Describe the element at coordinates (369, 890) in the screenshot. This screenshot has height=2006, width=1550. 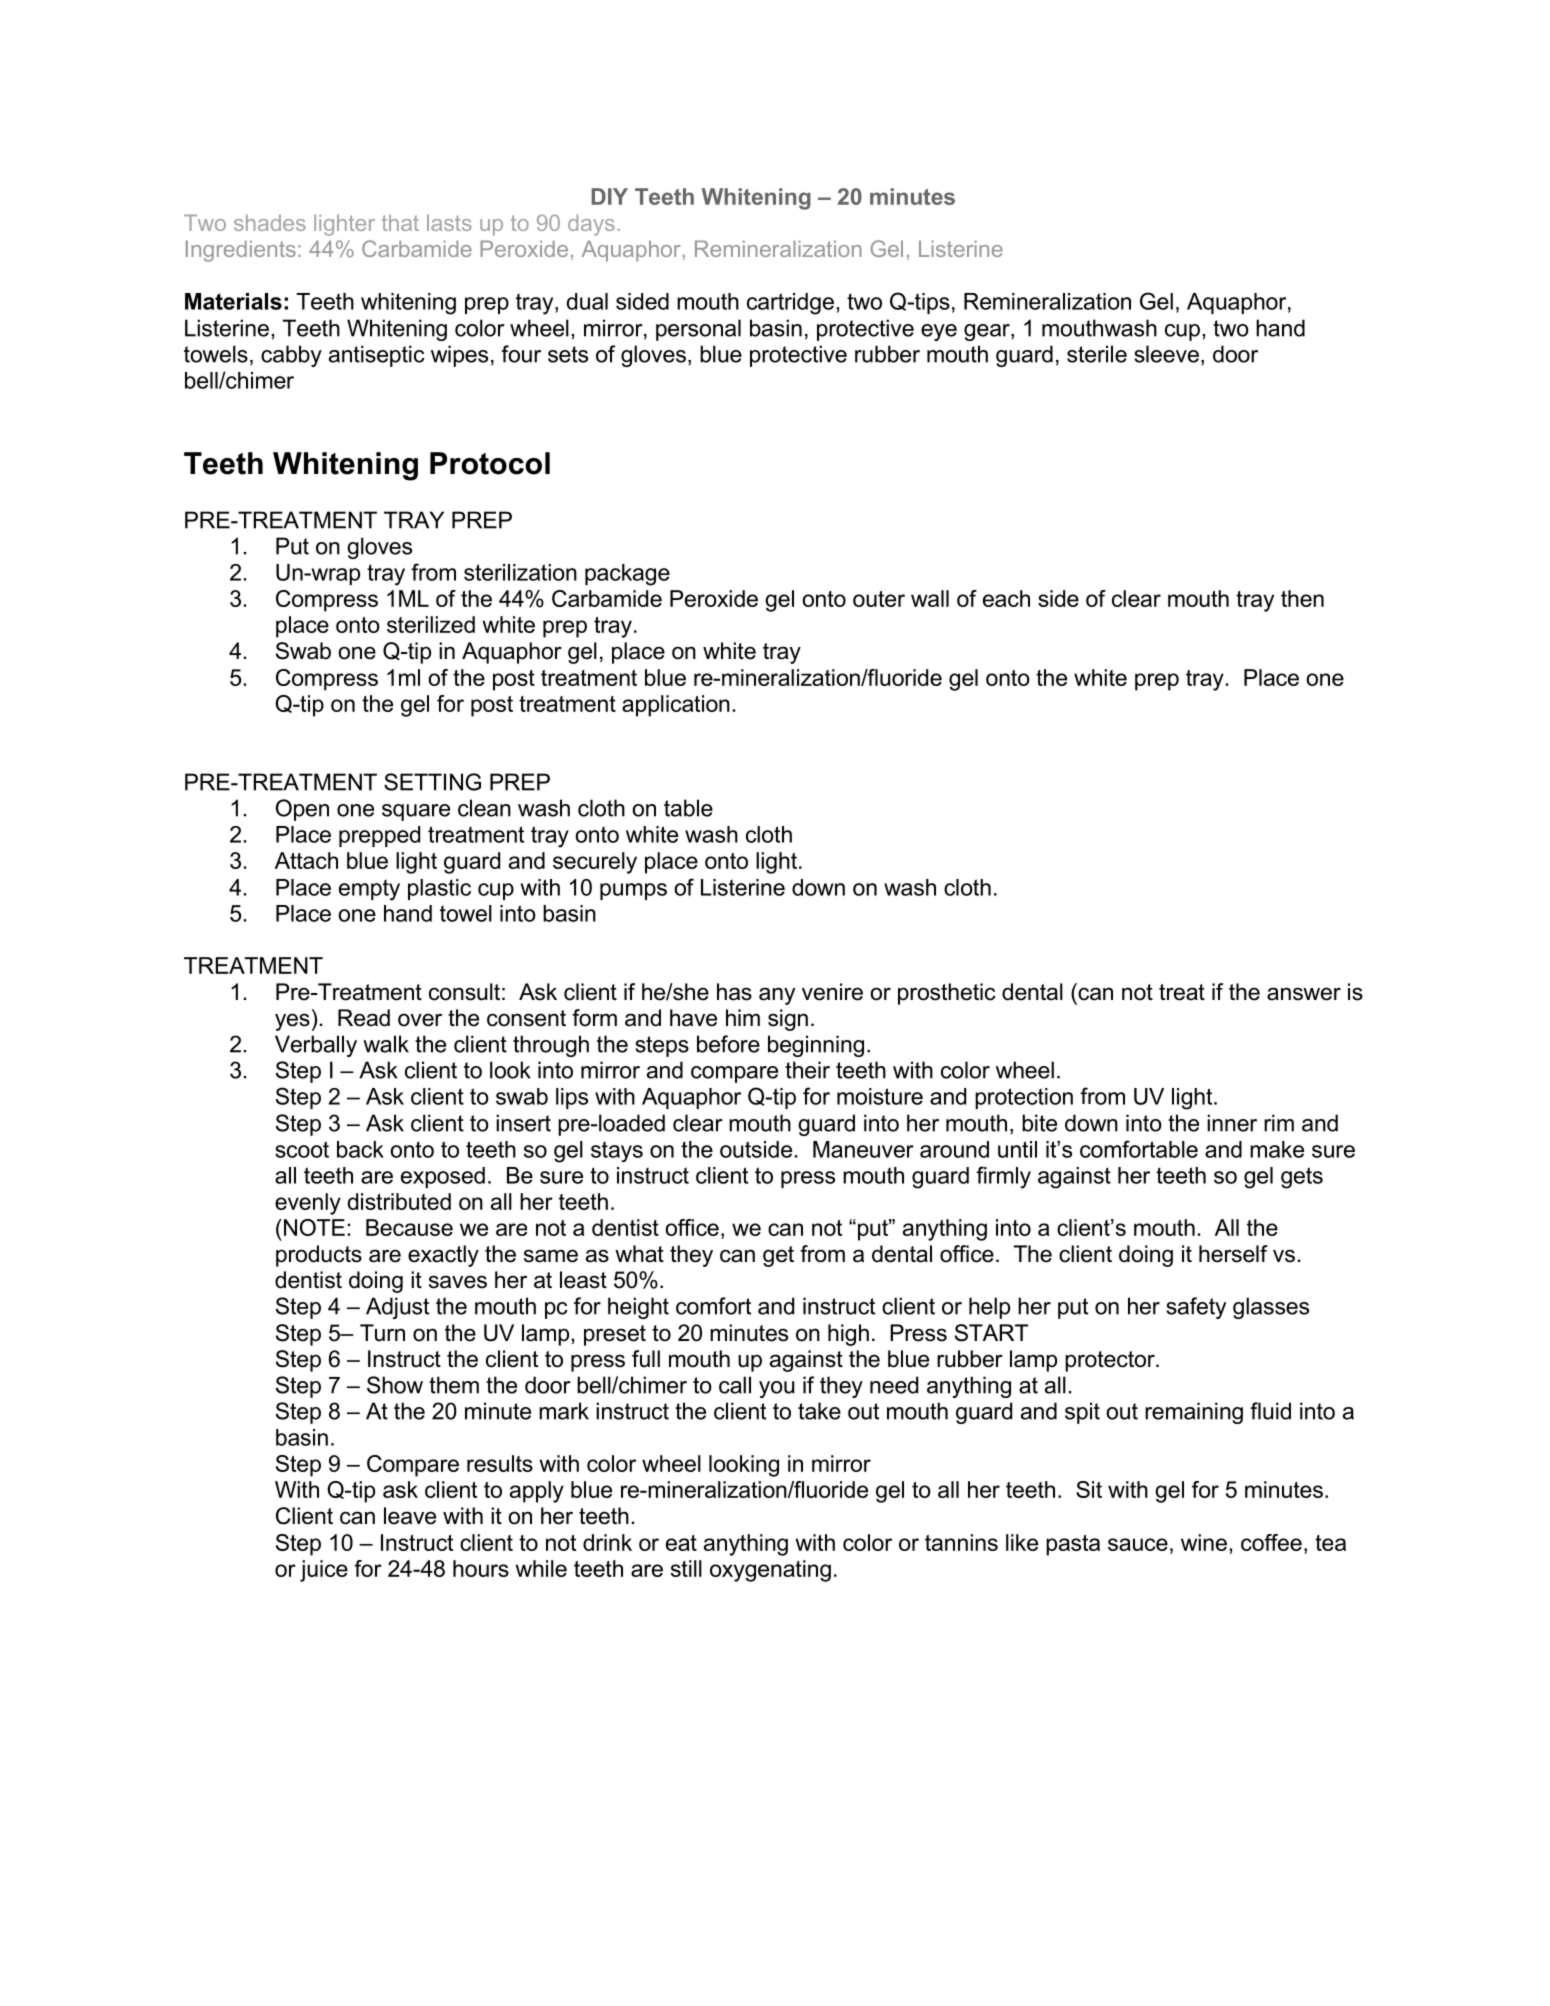
I see `empty` at that location.
